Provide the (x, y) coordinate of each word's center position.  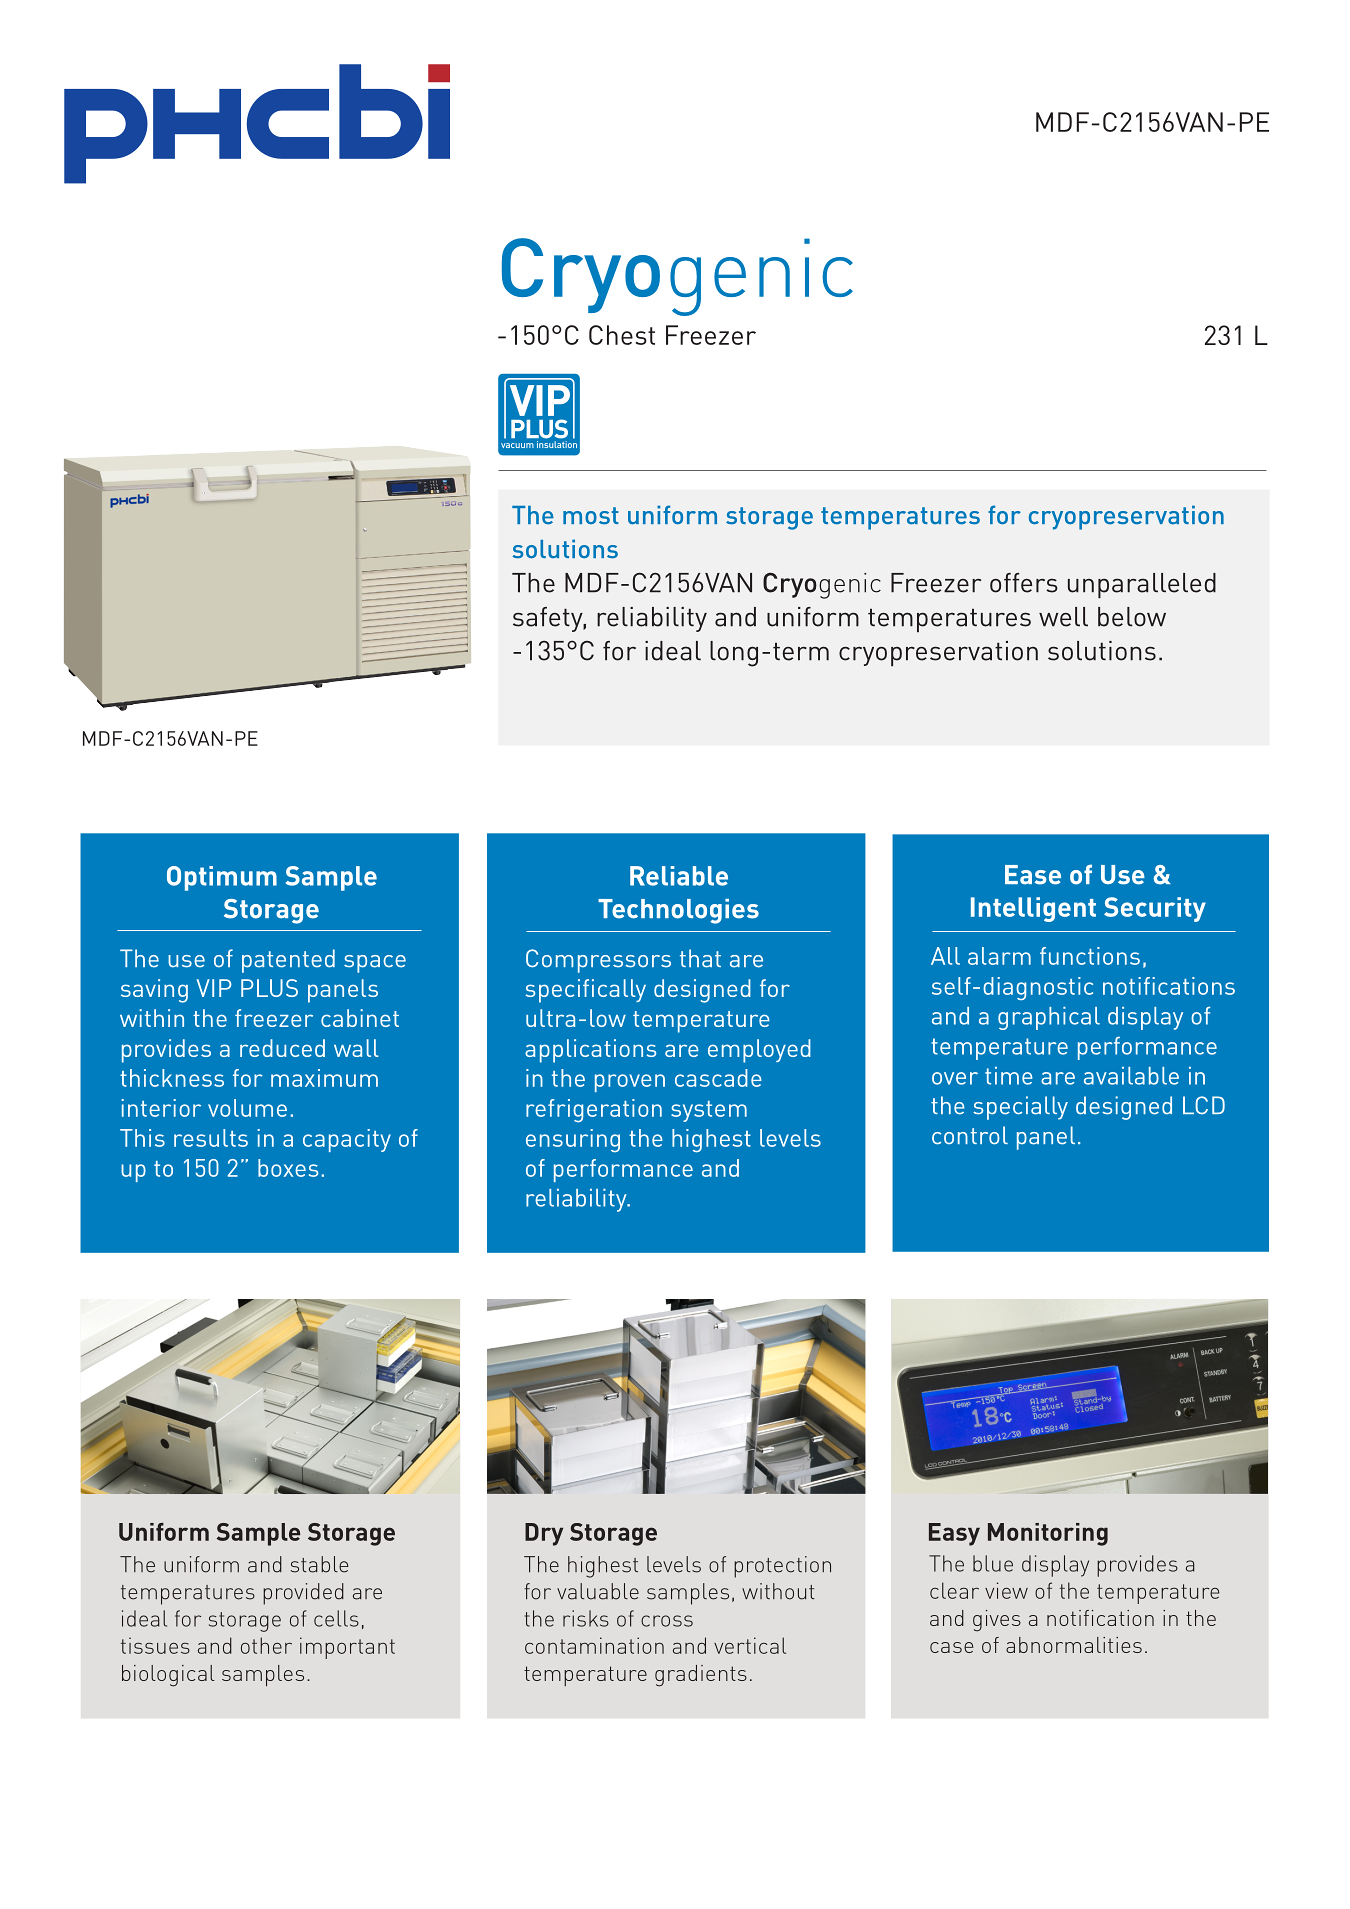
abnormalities (1074, 1645)
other (266, 1645)
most (591, 516)
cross (667, 1621)
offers (1024, 583)
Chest (622, 335)
